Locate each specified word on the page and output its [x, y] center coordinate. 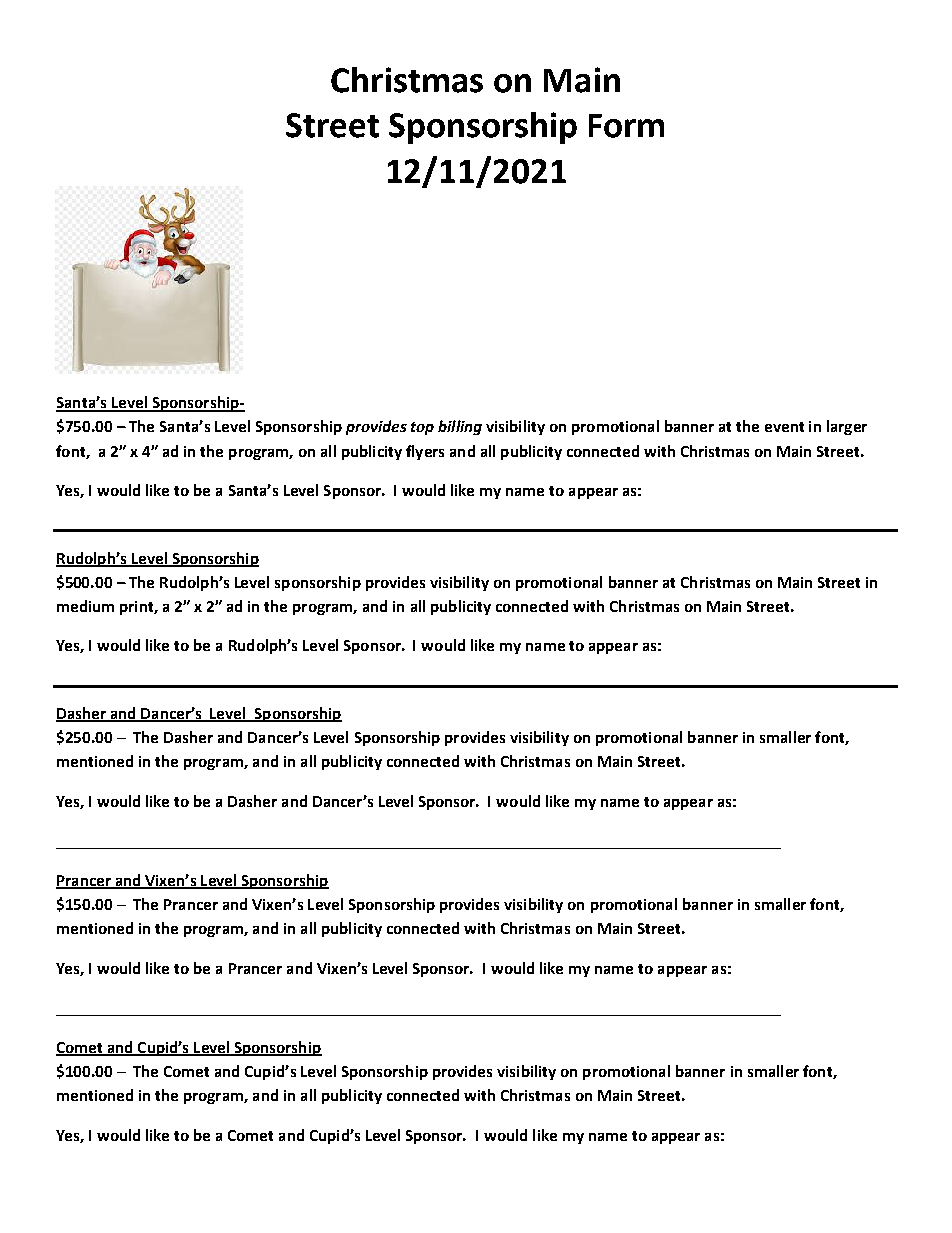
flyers [425, 452]
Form [626, 126]
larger [847, 427]
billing [460, 427]
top [422, 428]
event [784, 427]
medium [85, 606]
